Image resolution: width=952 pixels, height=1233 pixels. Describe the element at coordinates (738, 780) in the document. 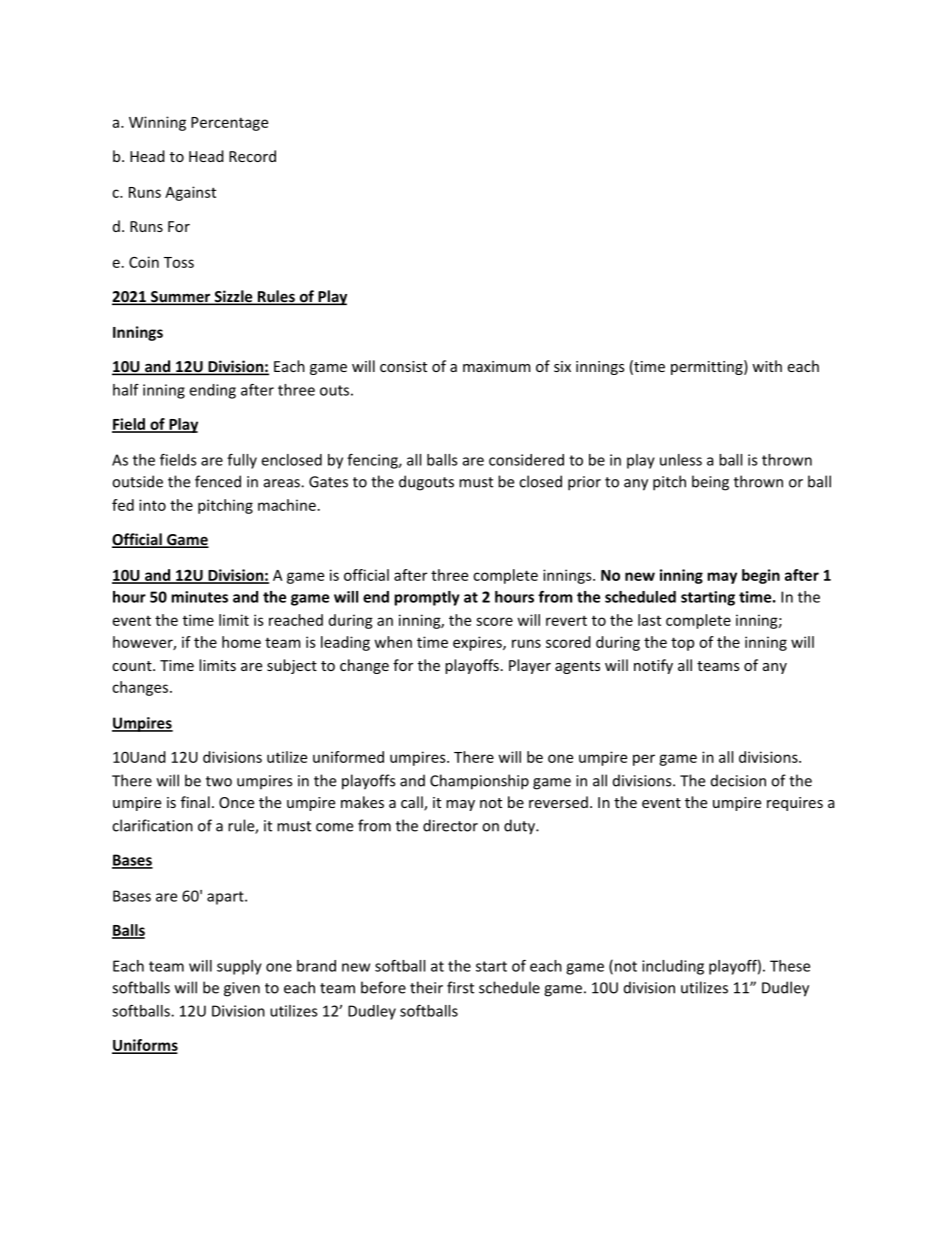

I see `decision` at that location.
